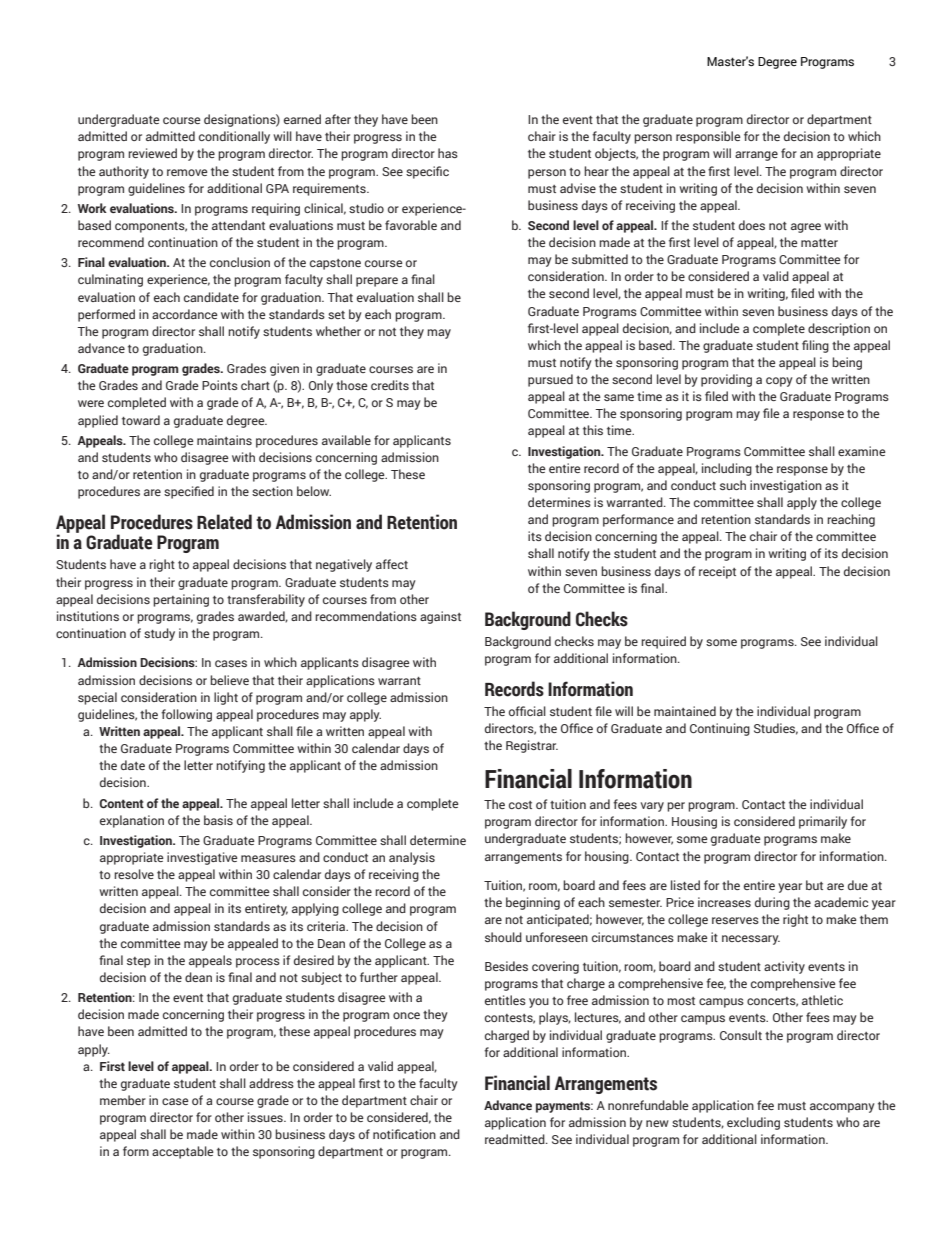 Image resolution: width=952 pixels, height=1233 pixels. Describe the element at coordinates (717, 572) in the screenshot. I see `receipt` at that location.
